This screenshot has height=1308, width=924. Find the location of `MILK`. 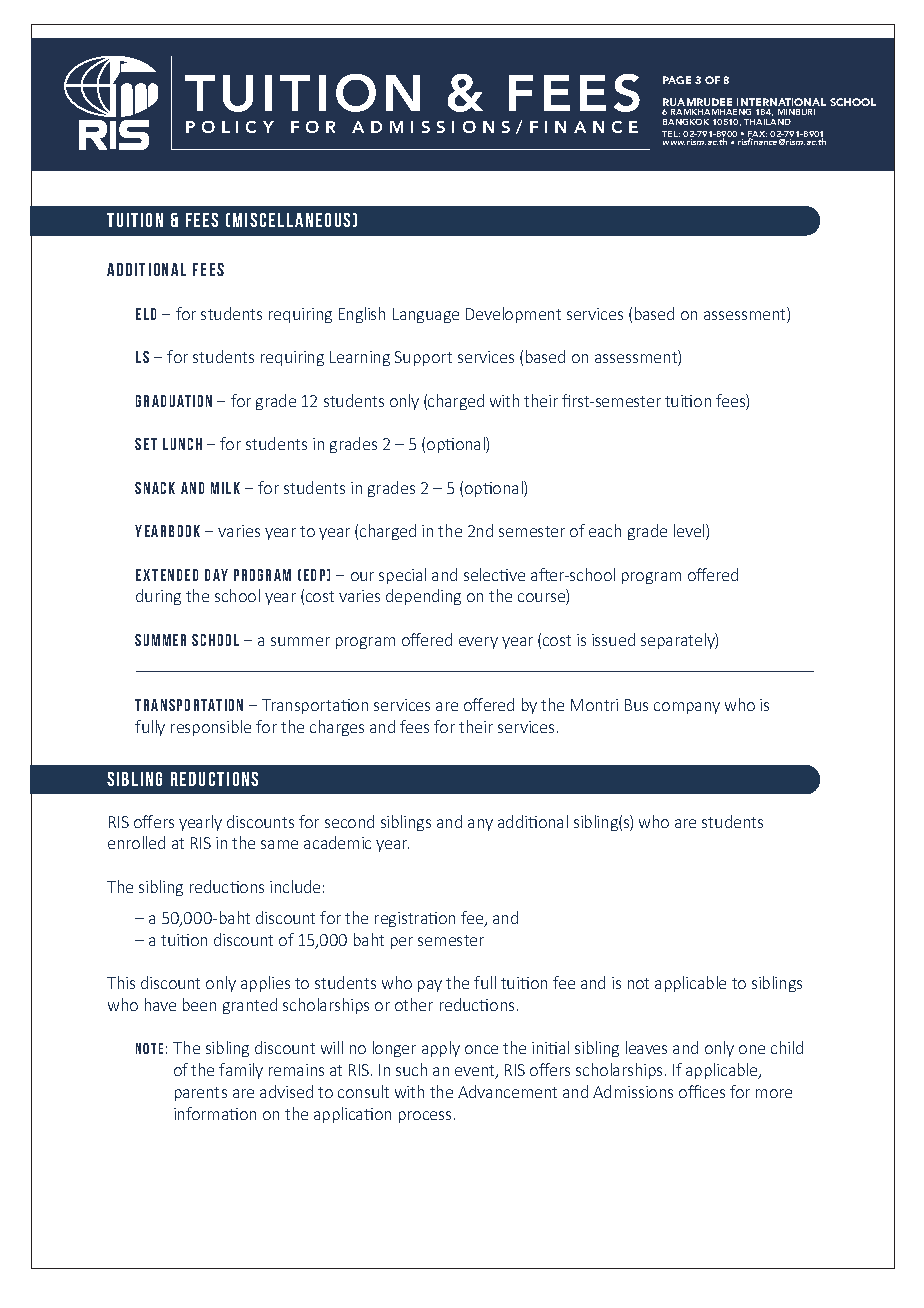

MILK is located at coordinates (225, 488).
